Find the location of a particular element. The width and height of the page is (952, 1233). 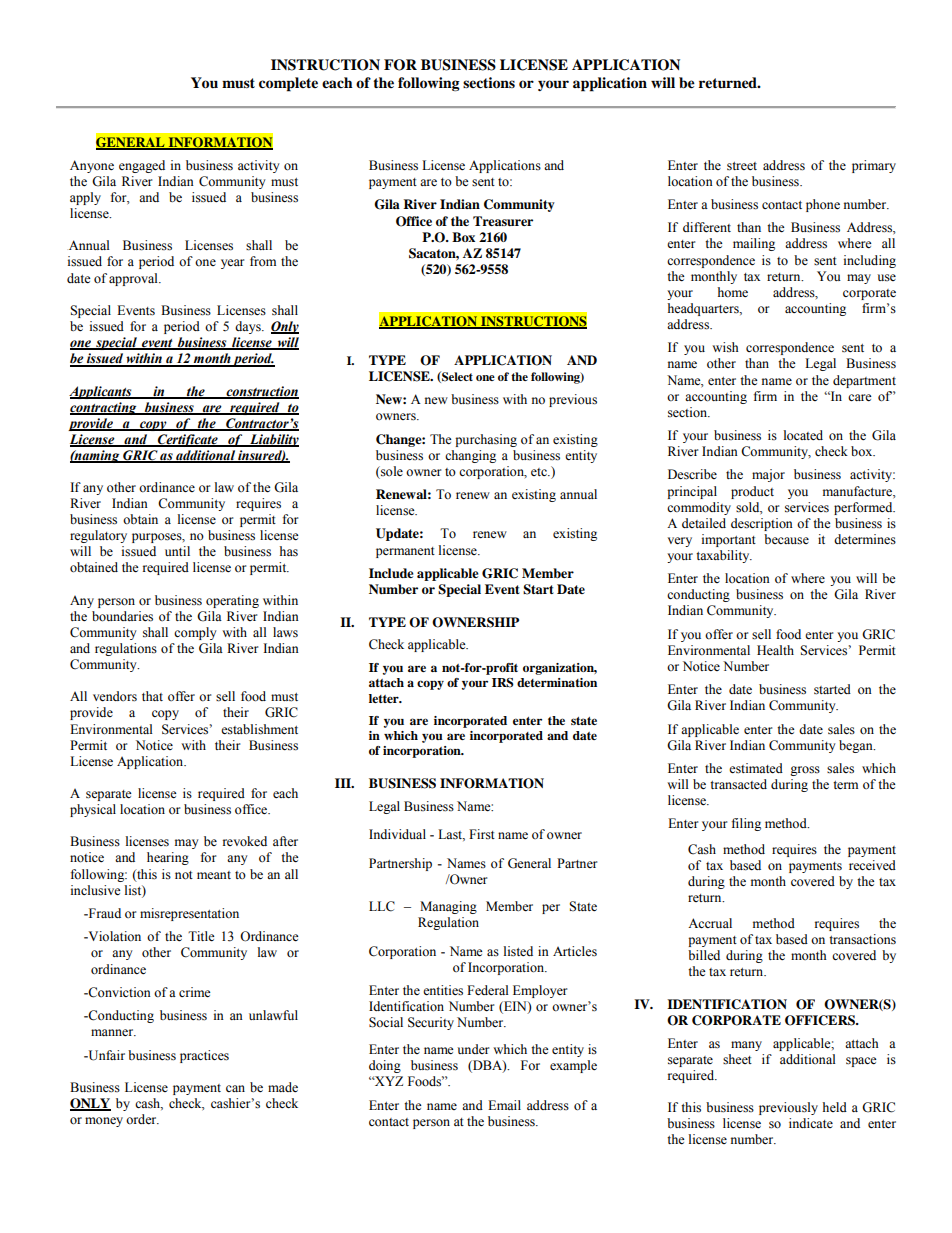

Include is located at coordinates (391, 573).
